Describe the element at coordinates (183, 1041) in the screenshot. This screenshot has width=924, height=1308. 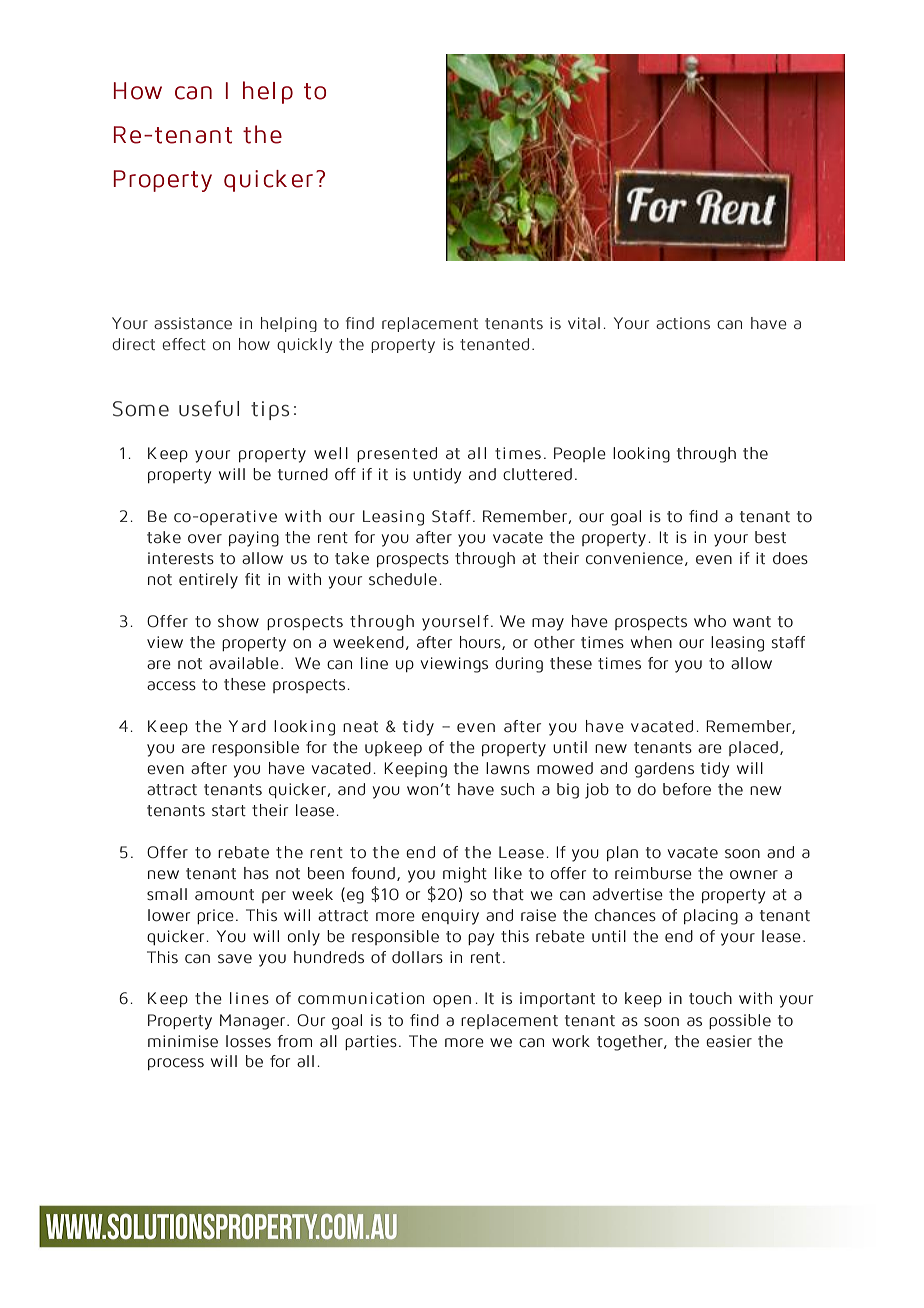
I see `minimise` at that location.
